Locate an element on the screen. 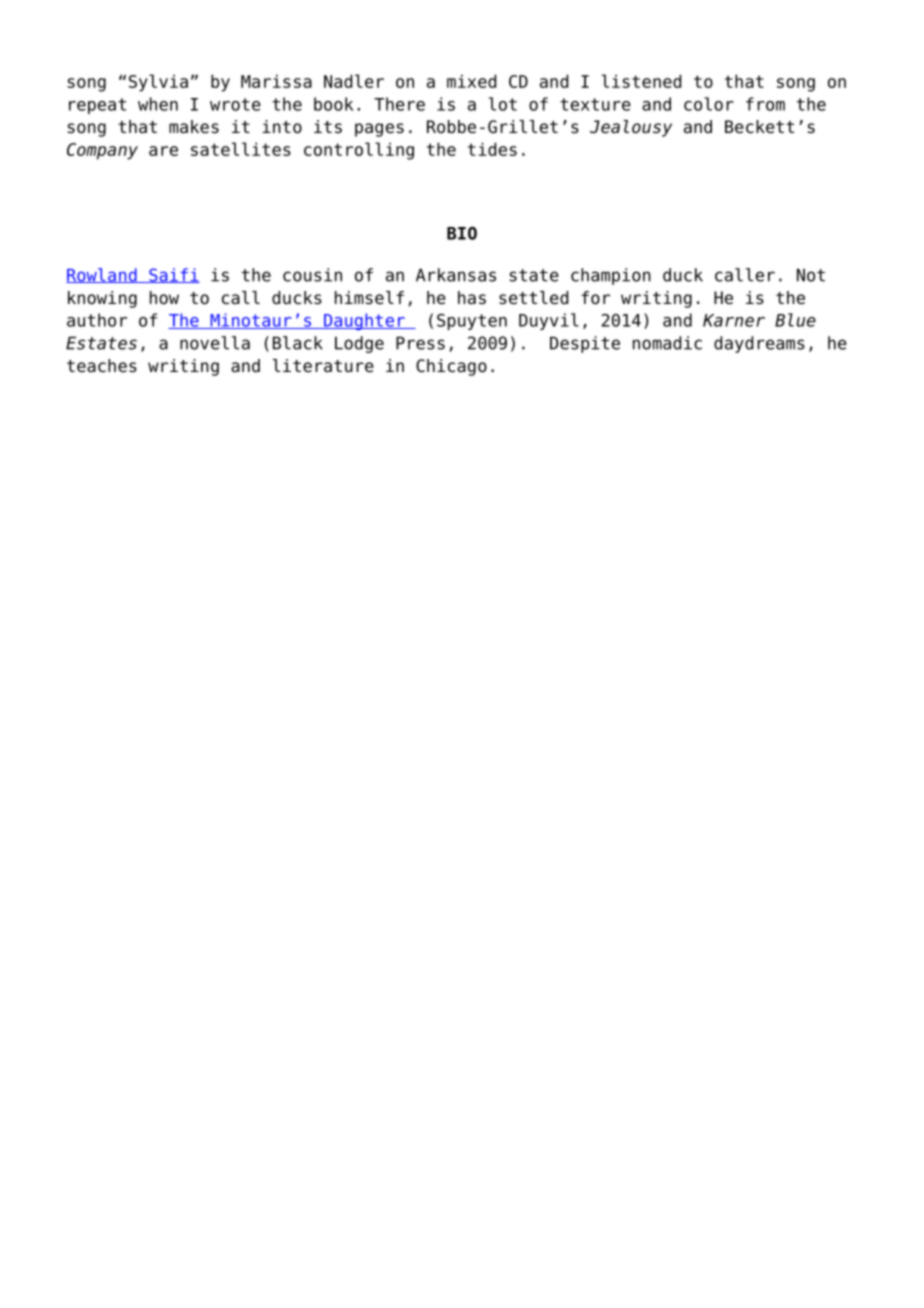 The width and height of the screenshot is (924, 1308). Jealousy is located at coordinates (631, 128).
